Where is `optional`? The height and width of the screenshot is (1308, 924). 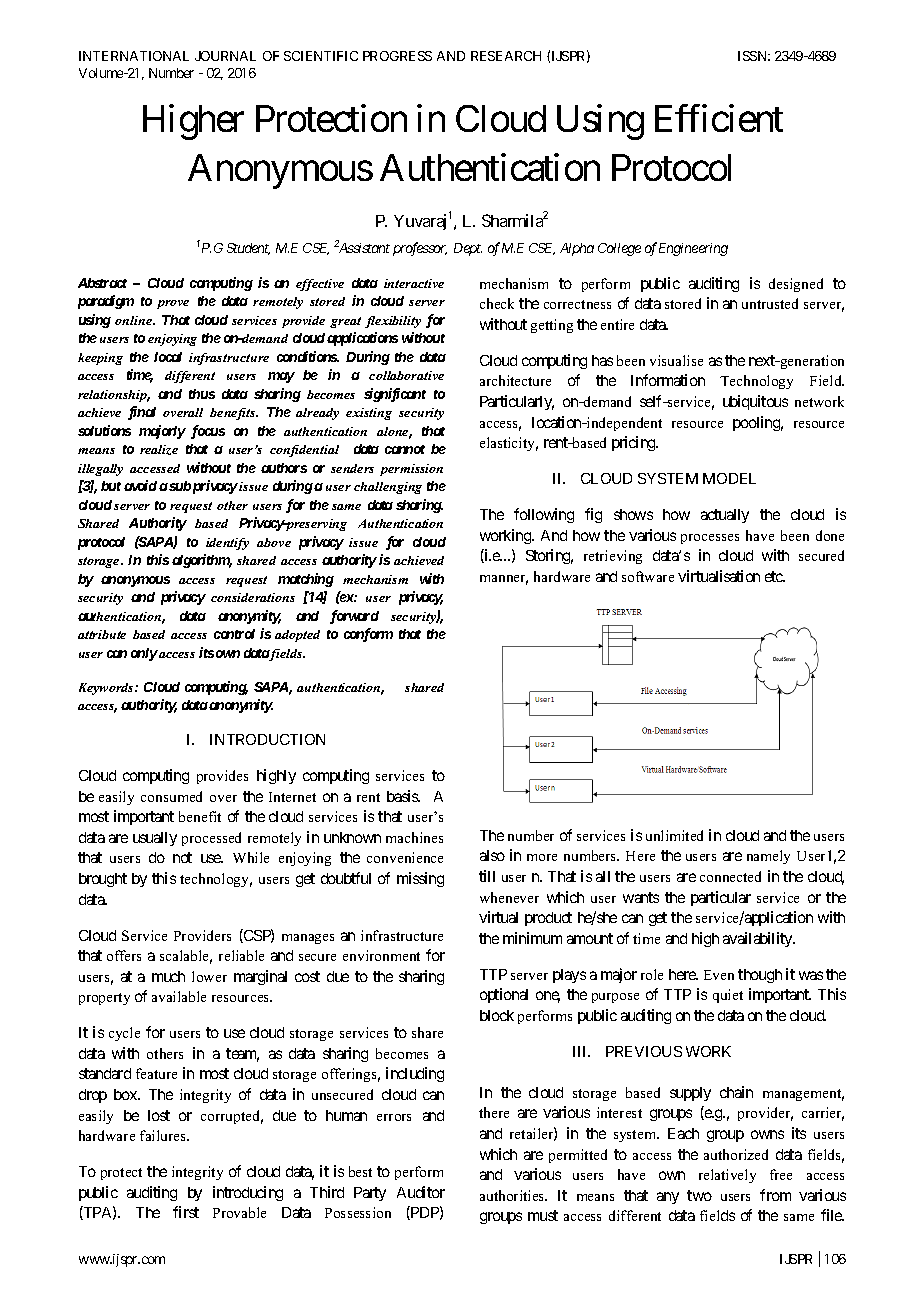 optional is located at coordinates (504, 995).
